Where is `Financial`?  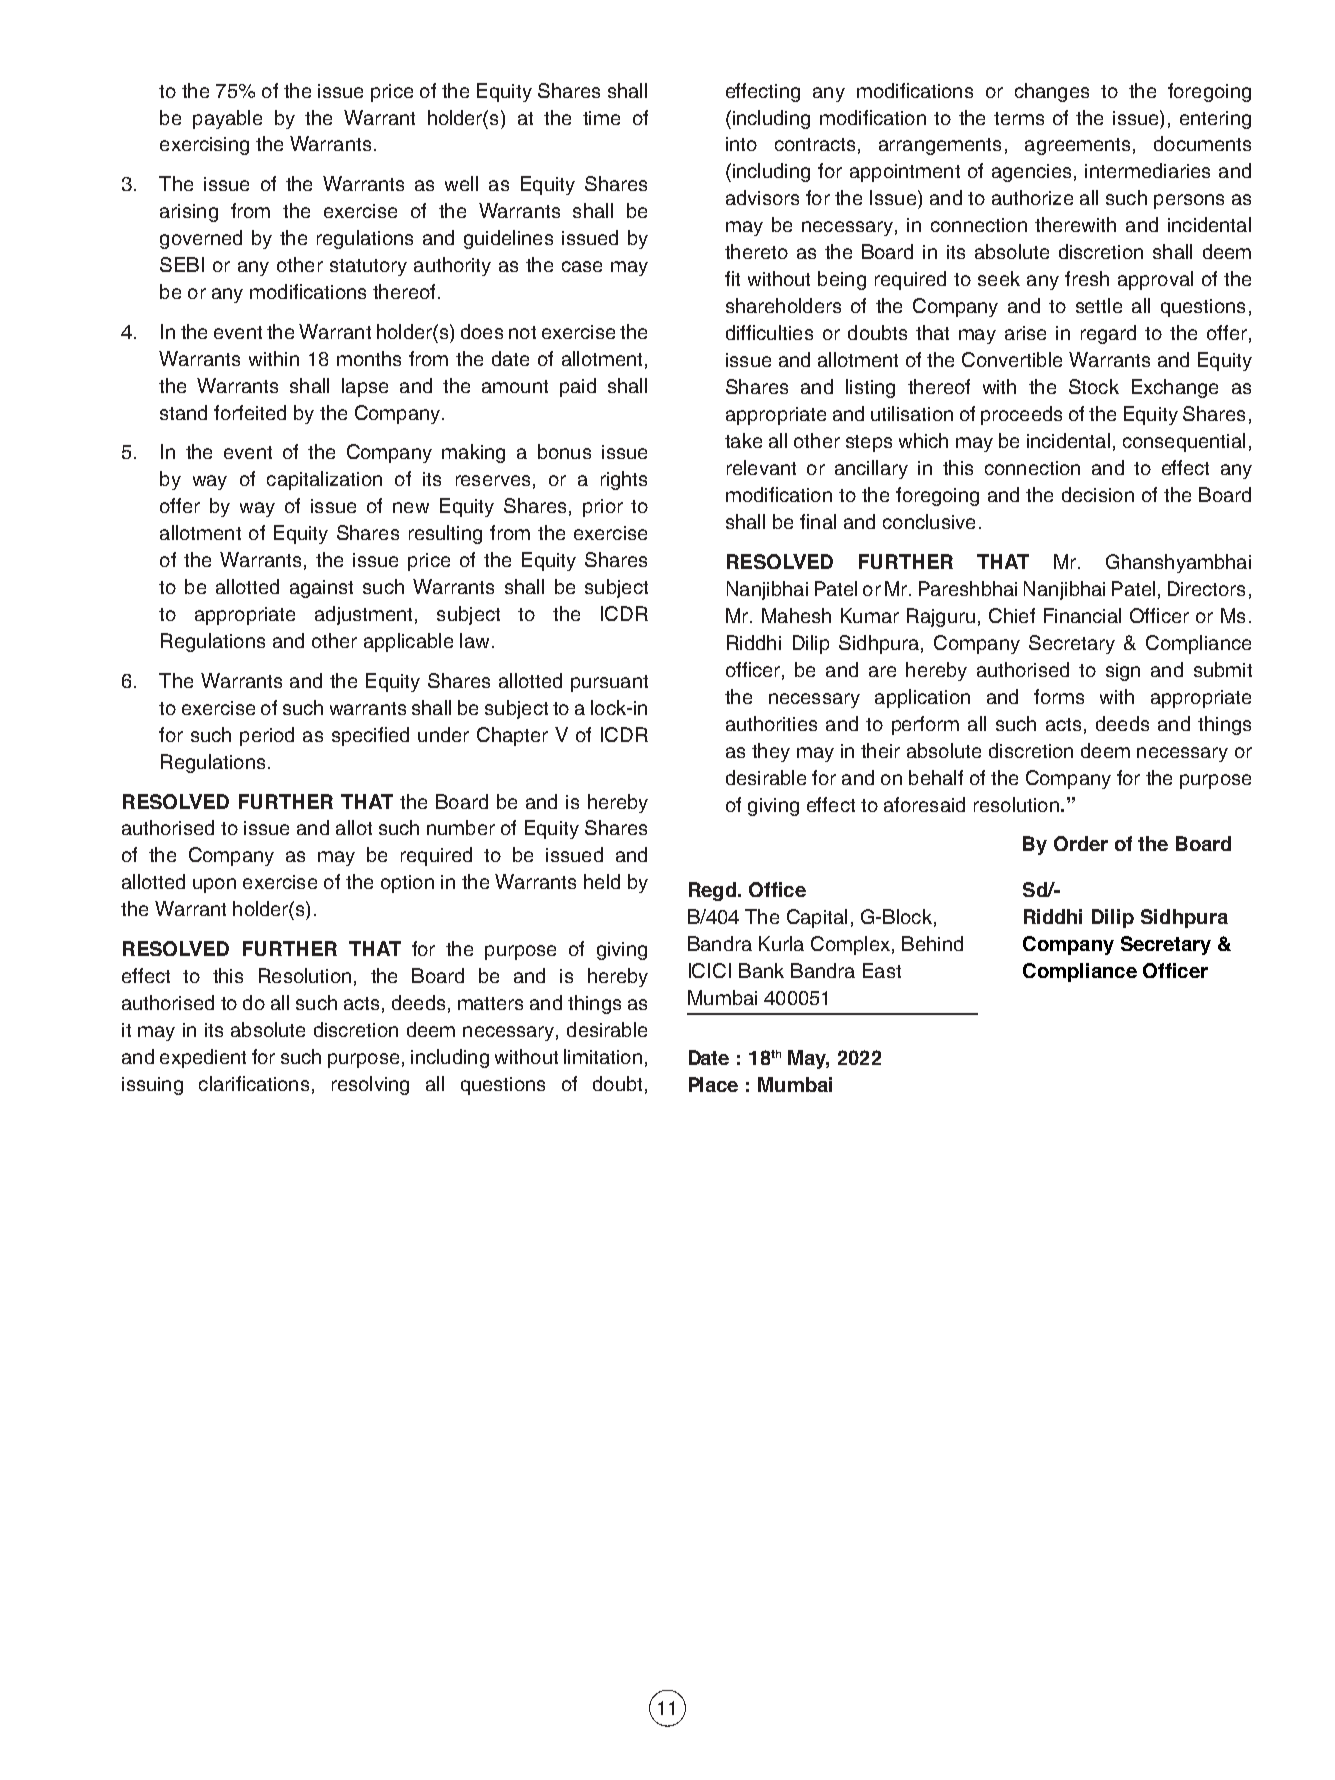 Financial is located at coordinates (1082, 615).
